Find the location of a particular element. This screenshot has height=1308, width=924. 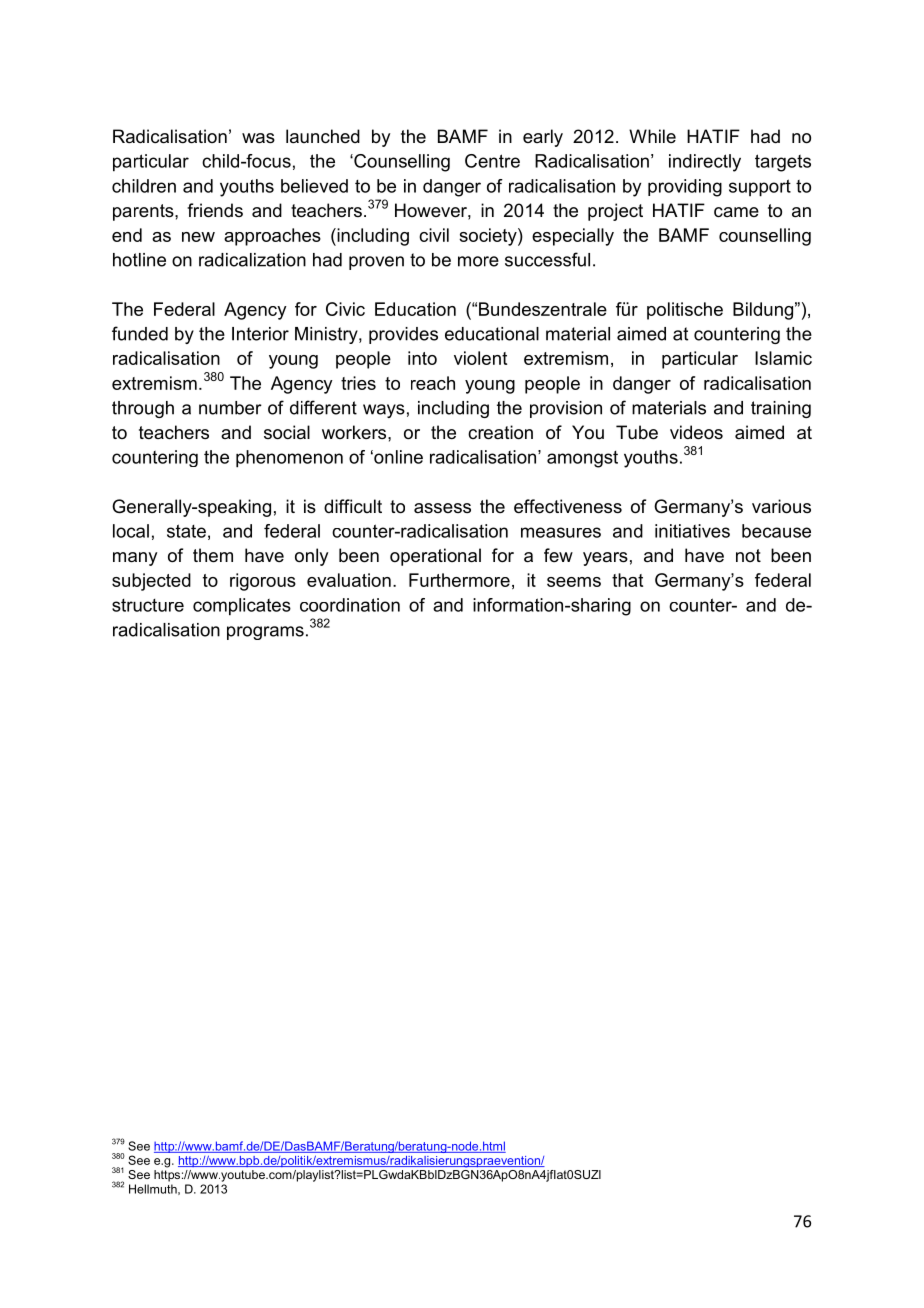

was is located at coordinates (258, 138).
